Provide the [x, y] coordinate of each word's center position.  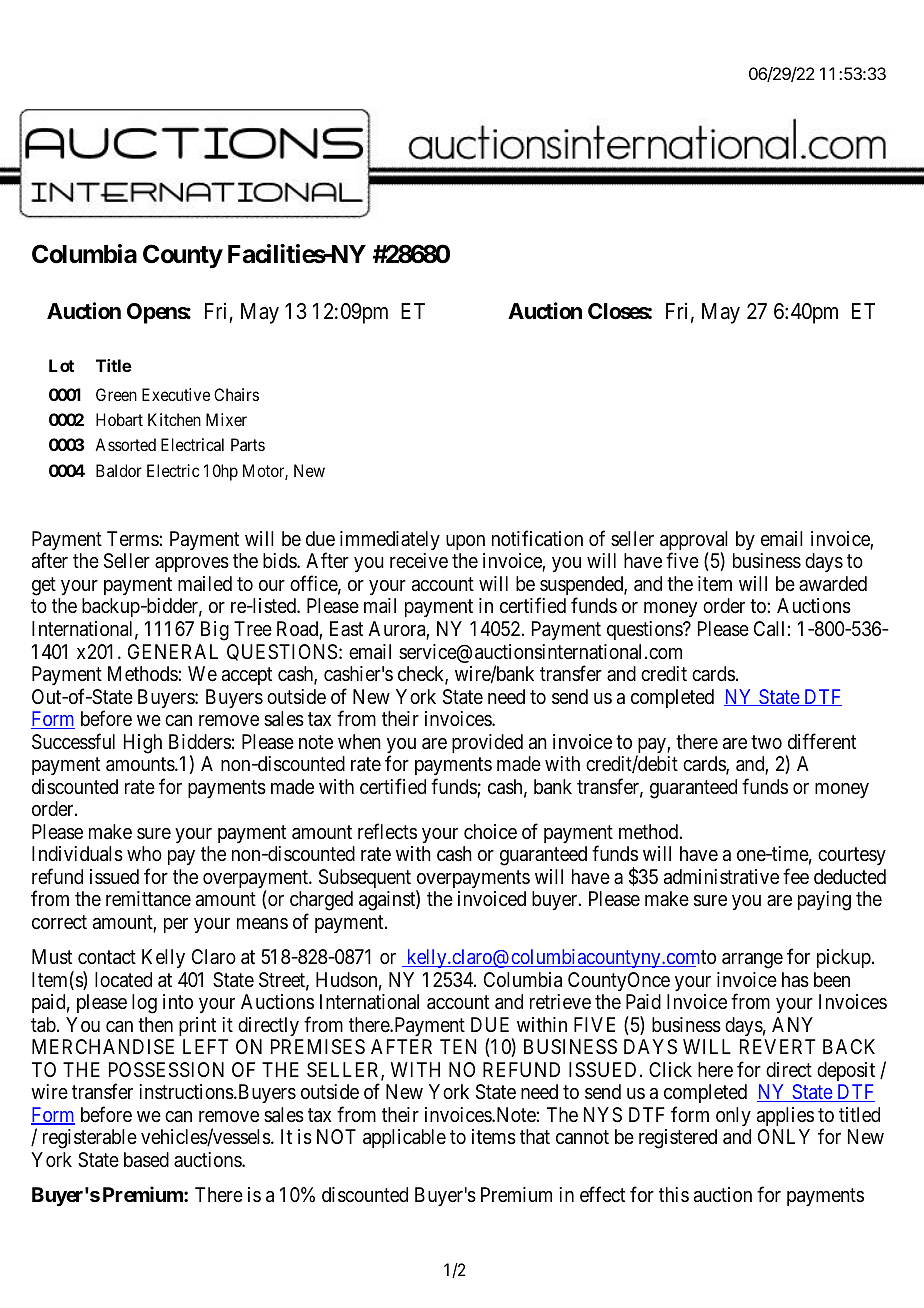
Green [116, 394]
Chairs [236, 394]
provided [487, 743]
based [146, 1160]
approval [694, 542]
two [766, 742]
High [143, 744]
